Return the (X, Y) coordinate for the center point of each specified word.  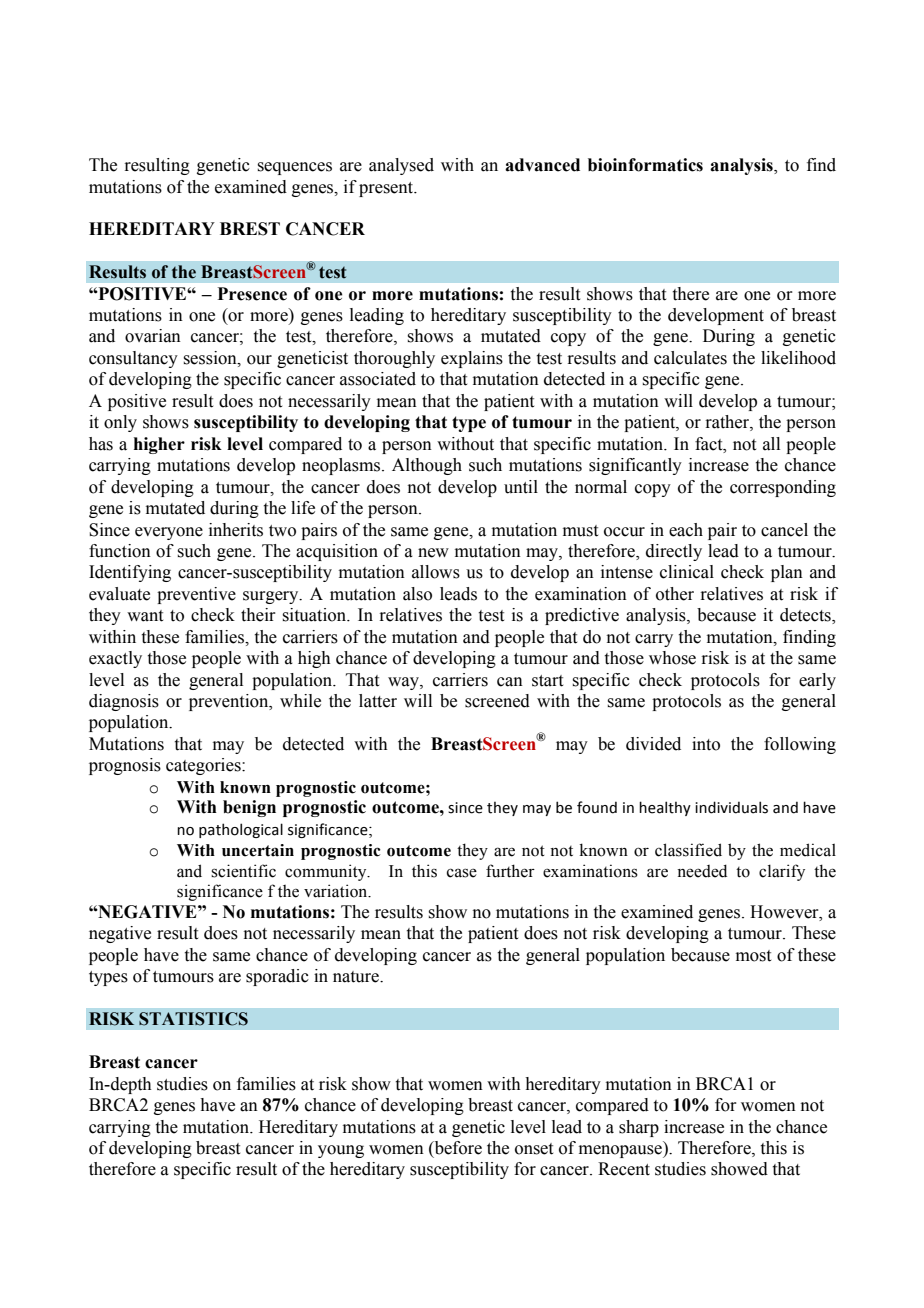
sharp (639, 1128)
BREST (250, 229)
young (341, 1151)
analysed (401, 166)
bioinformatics (645, 165)
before (457, 1149)
